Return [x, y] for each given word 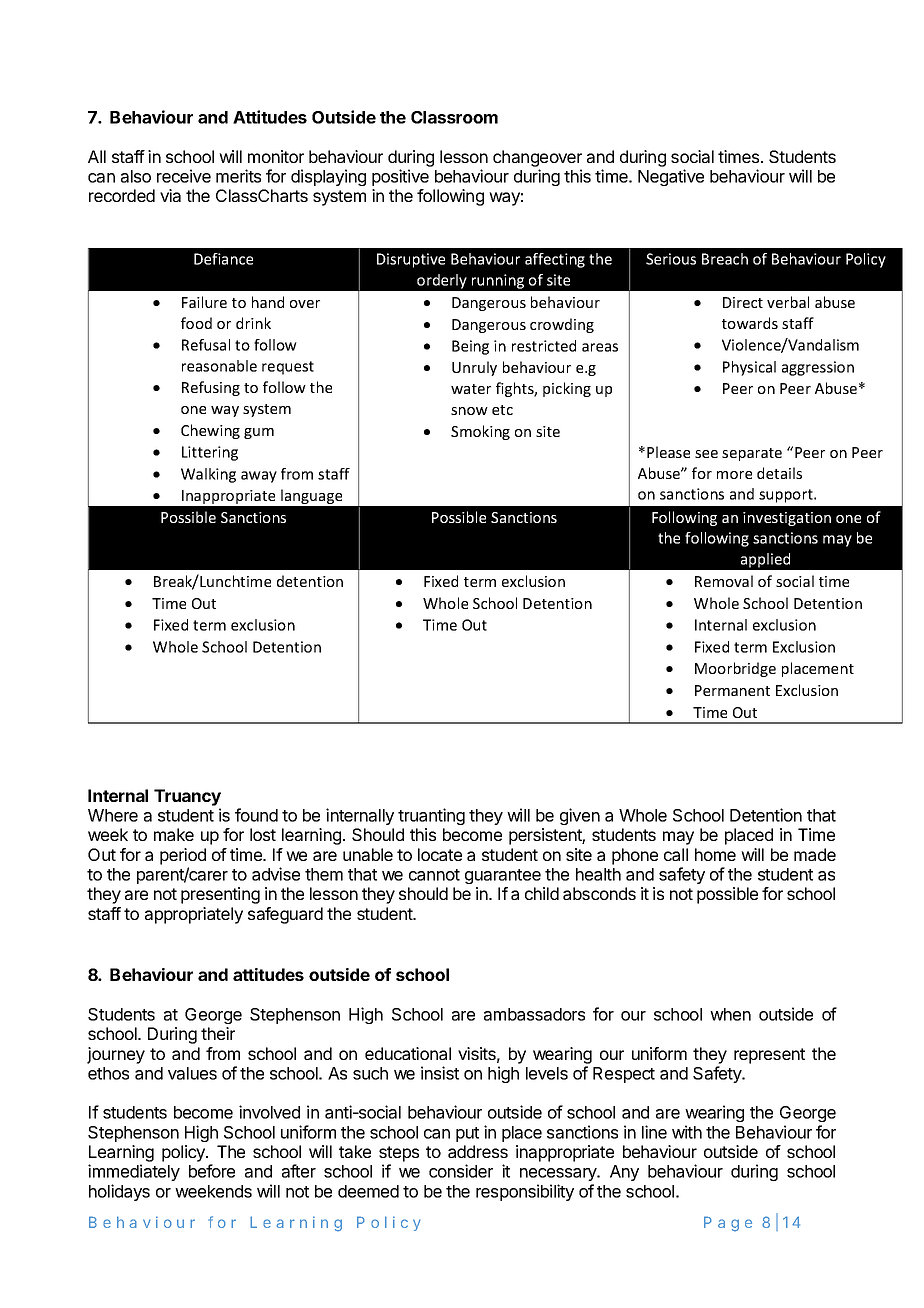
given [580, 816]
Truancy [187, 797]
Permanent [732, 690]
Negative [671, 177]
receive [184, 176]
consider [461, 1171]
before [212, 1171]
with [687, 1132]
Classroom [454, 117]
